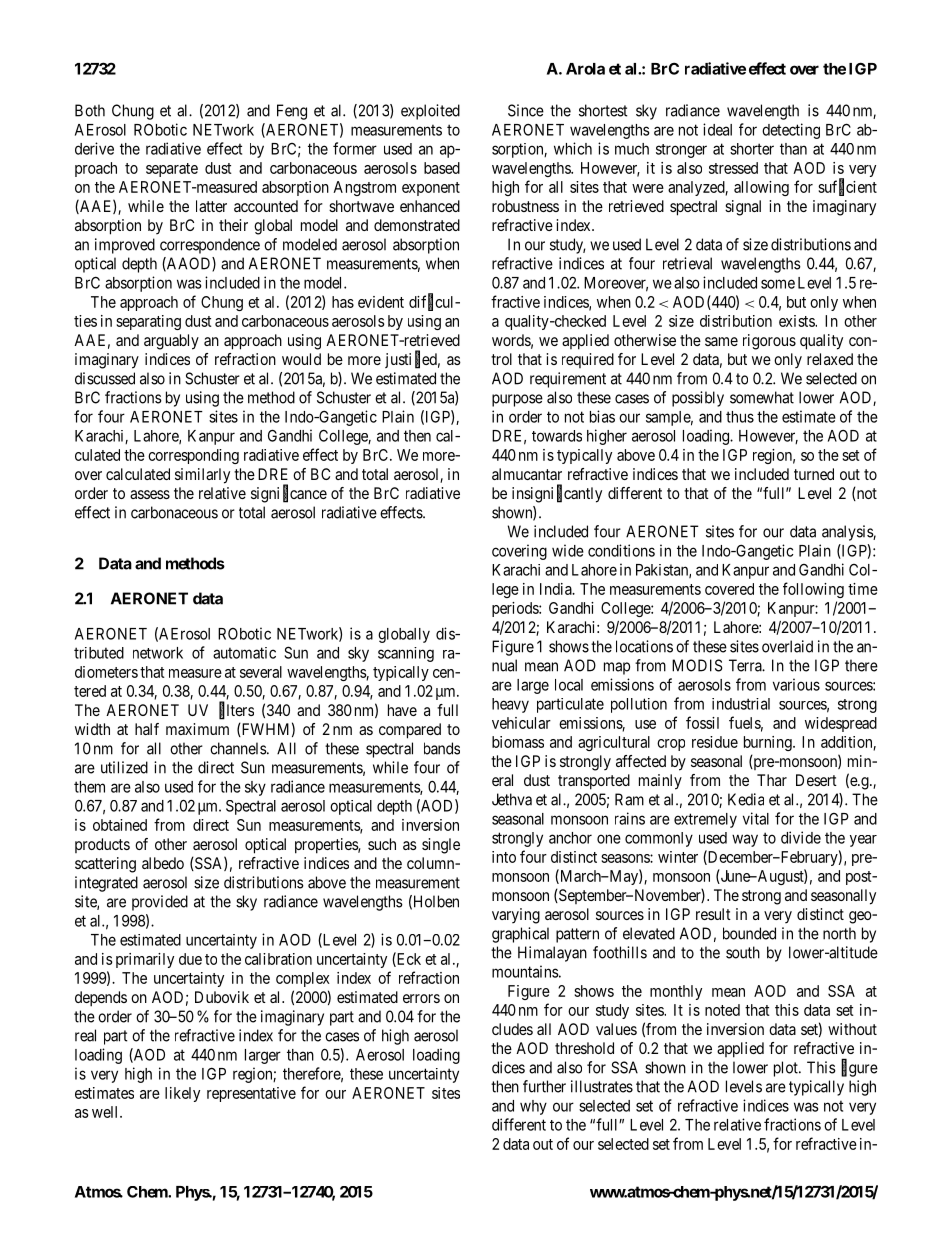 The width and height of the document is (952, 1257). What do you see at coordinates (442, 168) in the document?
I see `based` at bounding box center [442, 168].
